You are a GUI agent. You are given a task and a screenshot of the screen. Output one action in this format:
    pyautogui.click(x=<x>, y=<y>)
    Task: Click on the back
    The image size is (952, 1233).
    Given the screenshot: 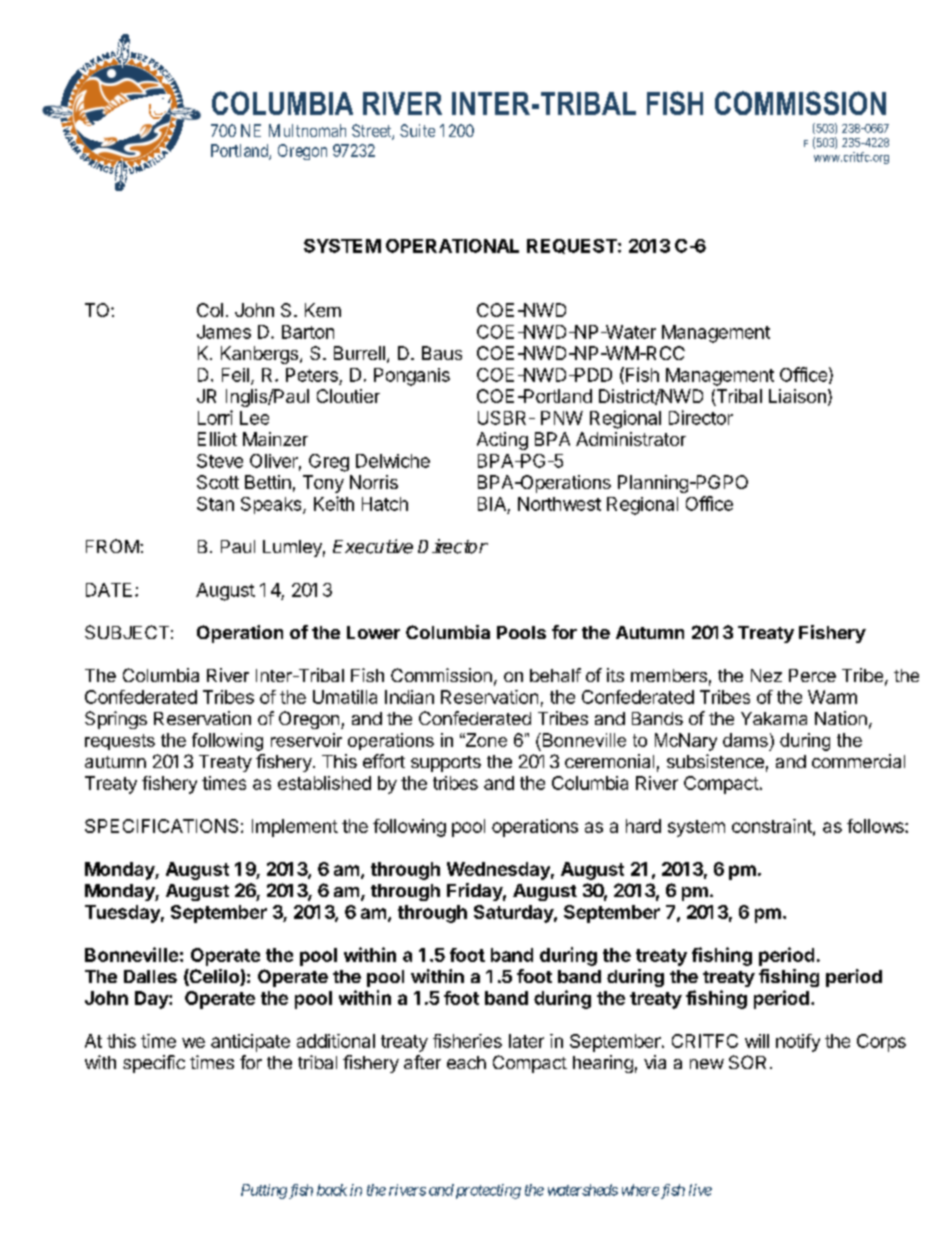 What is the action you would take?
    pyautogui.click(x=332, y=1190)
